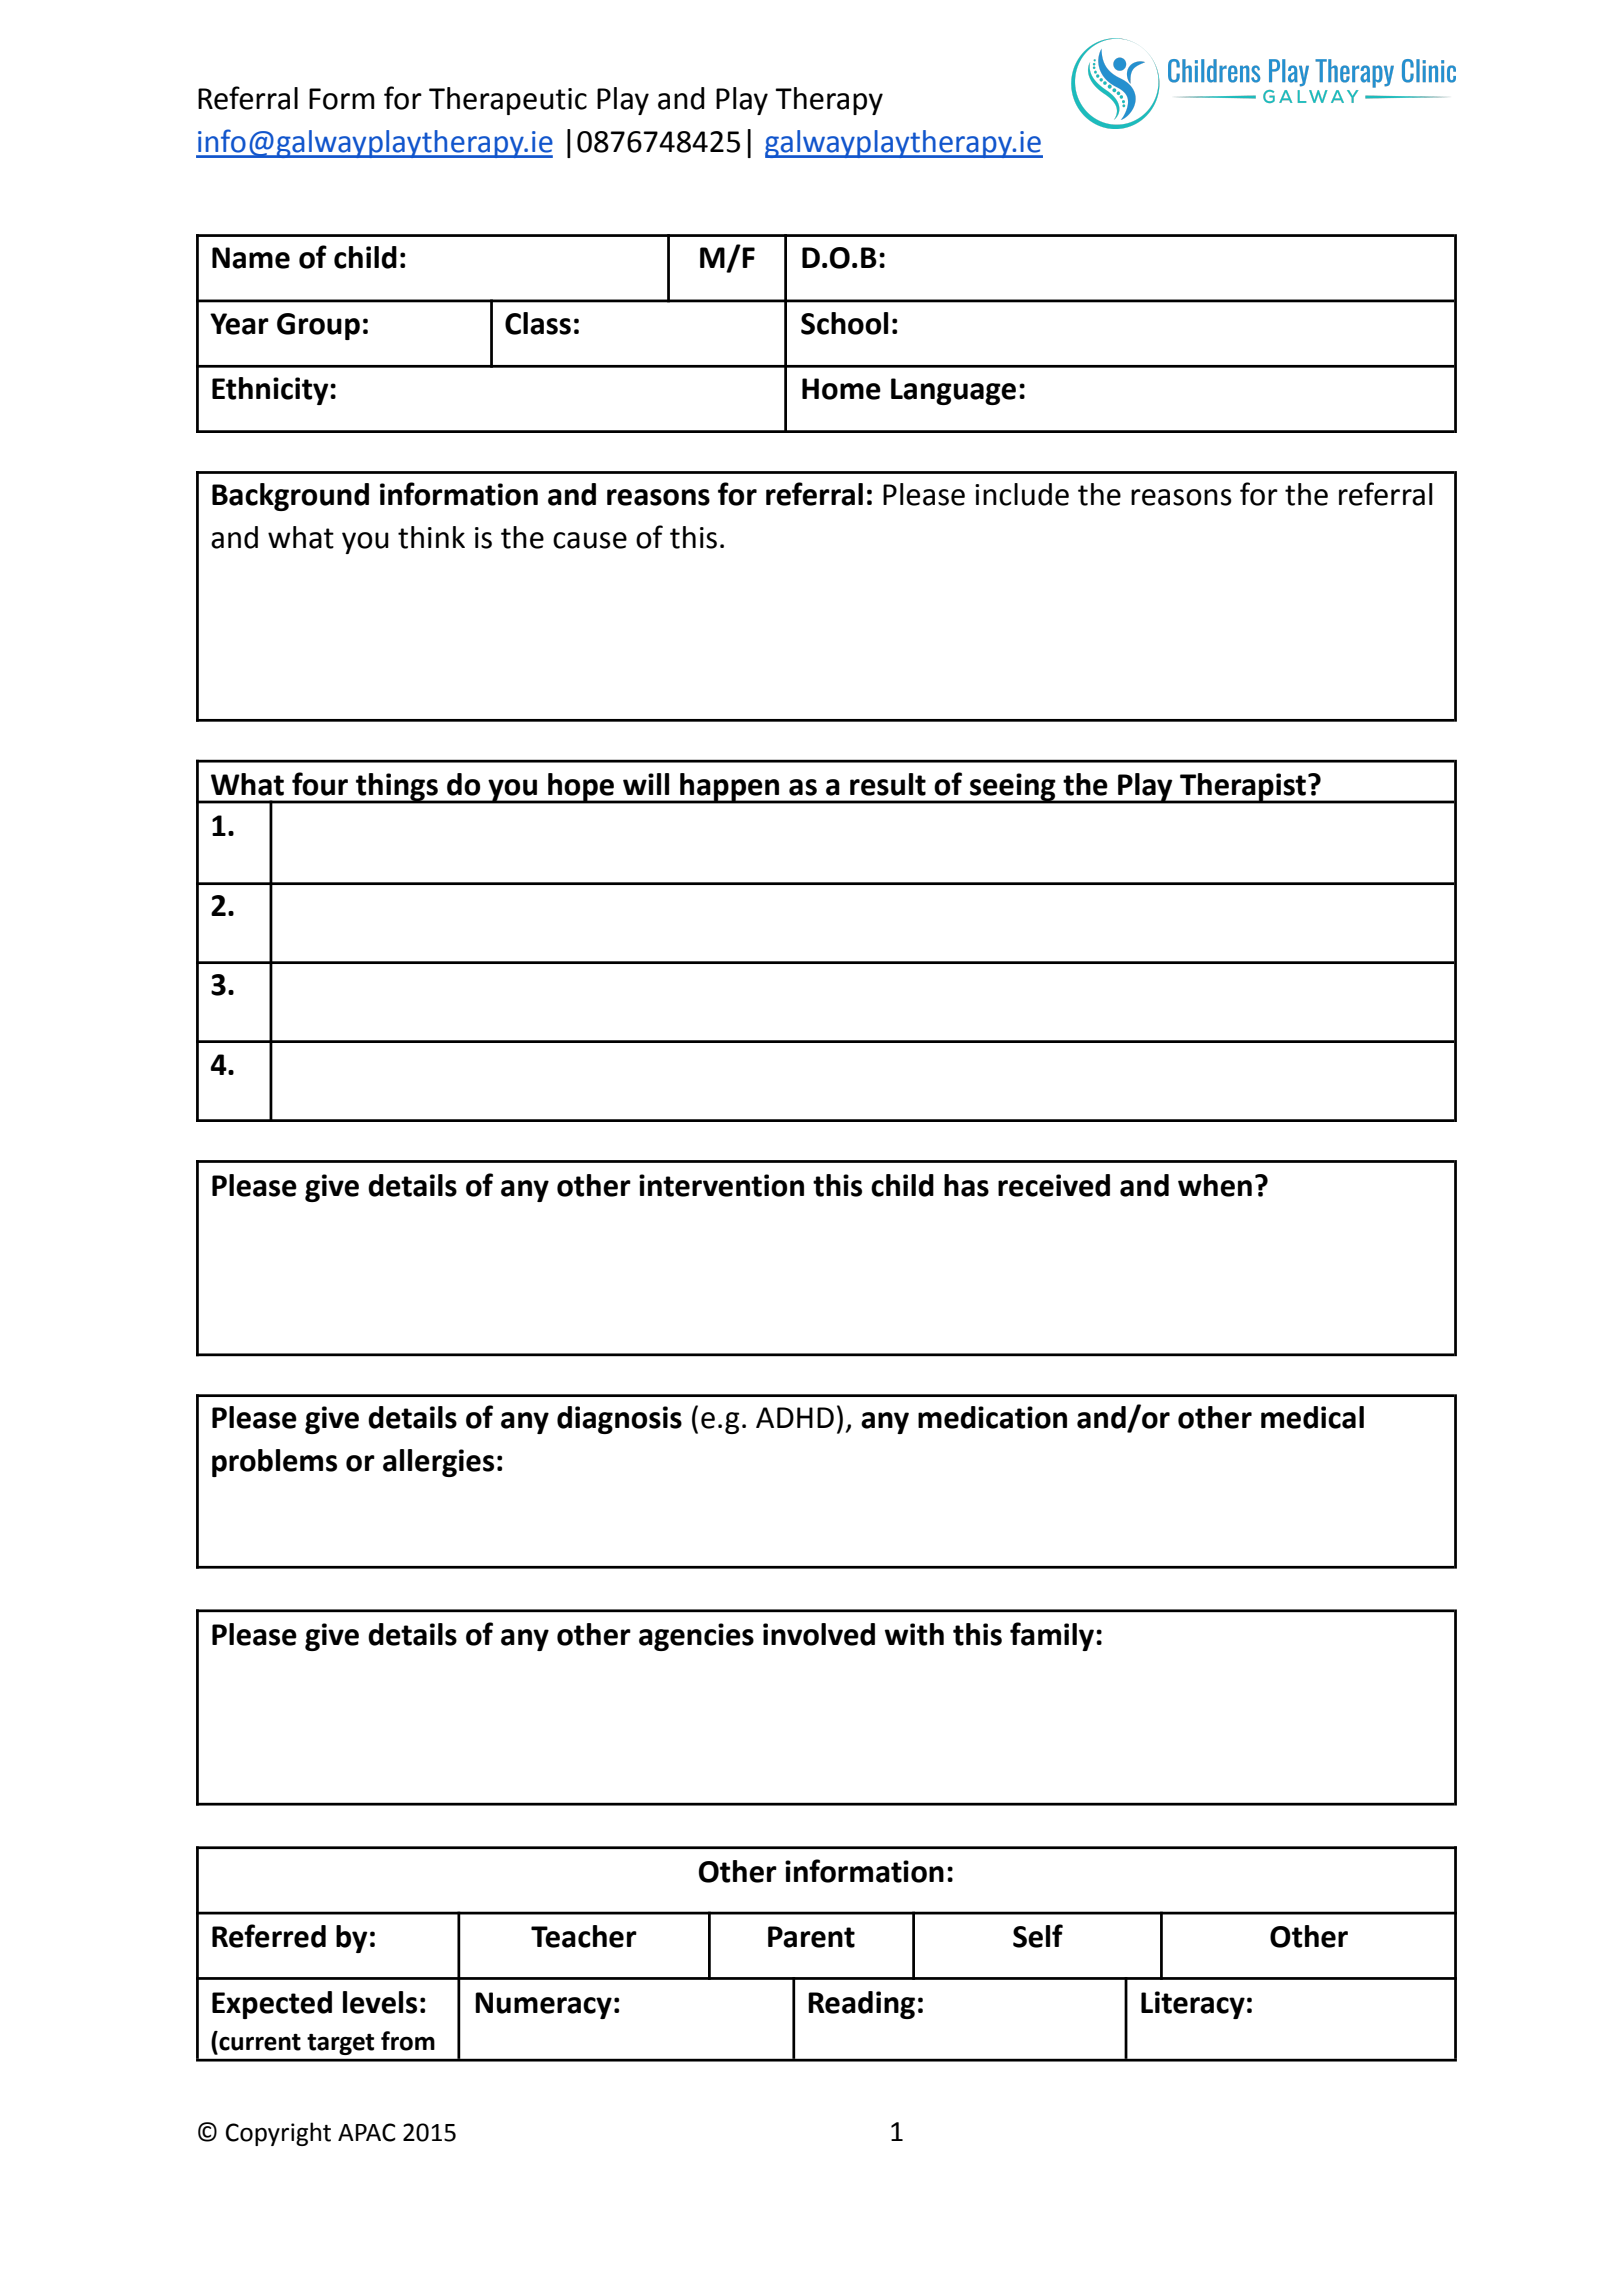 Image resolution: width=1623 pixels, height=2293 pixels. What do you see at coordinates (730, 788) in the screenshot?
I see `happen` at bounding box center [730, 788].
